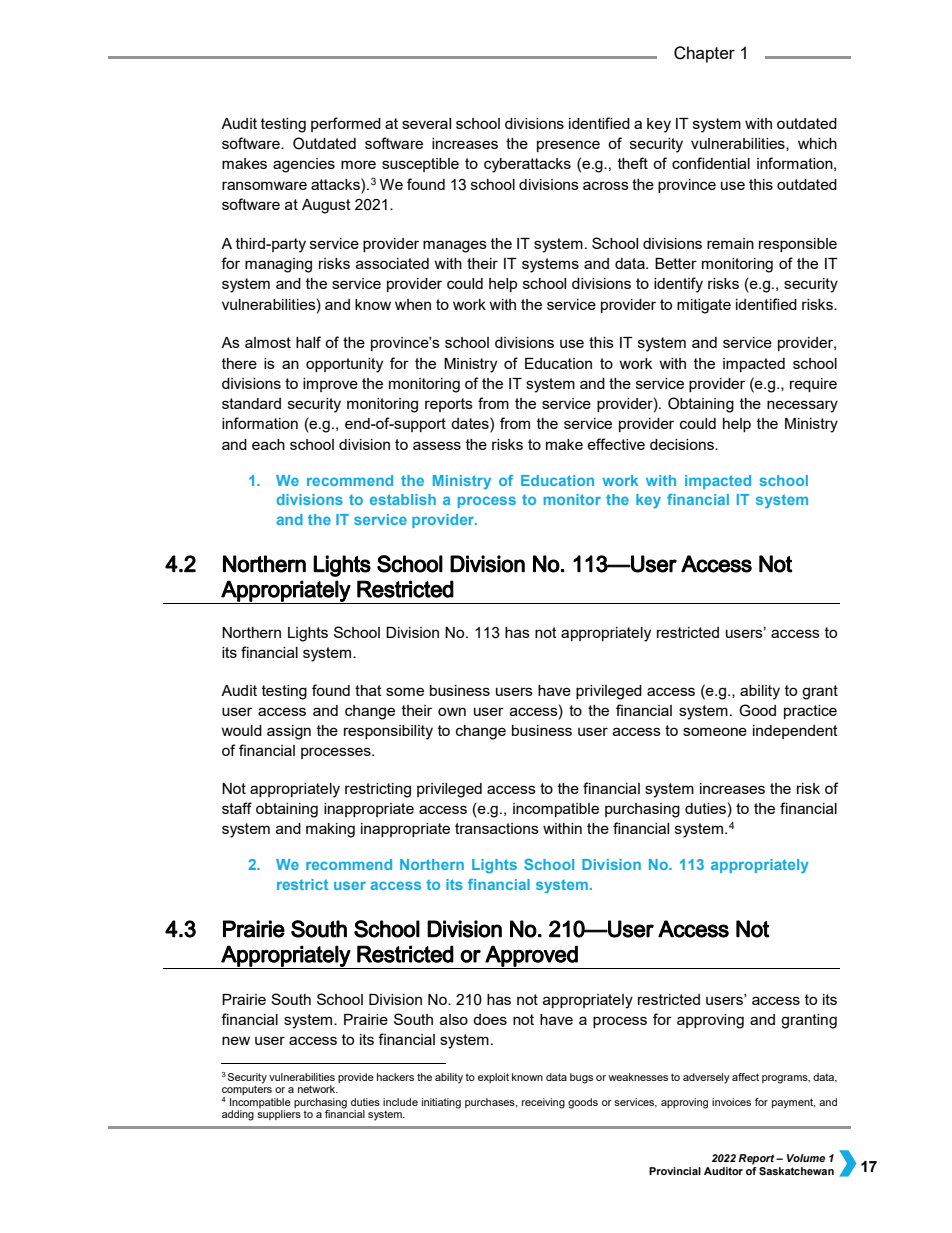  What do you see at coordinates (543, 1103) in the page?
I see `receiving` at bounding box center [543, 1103].
